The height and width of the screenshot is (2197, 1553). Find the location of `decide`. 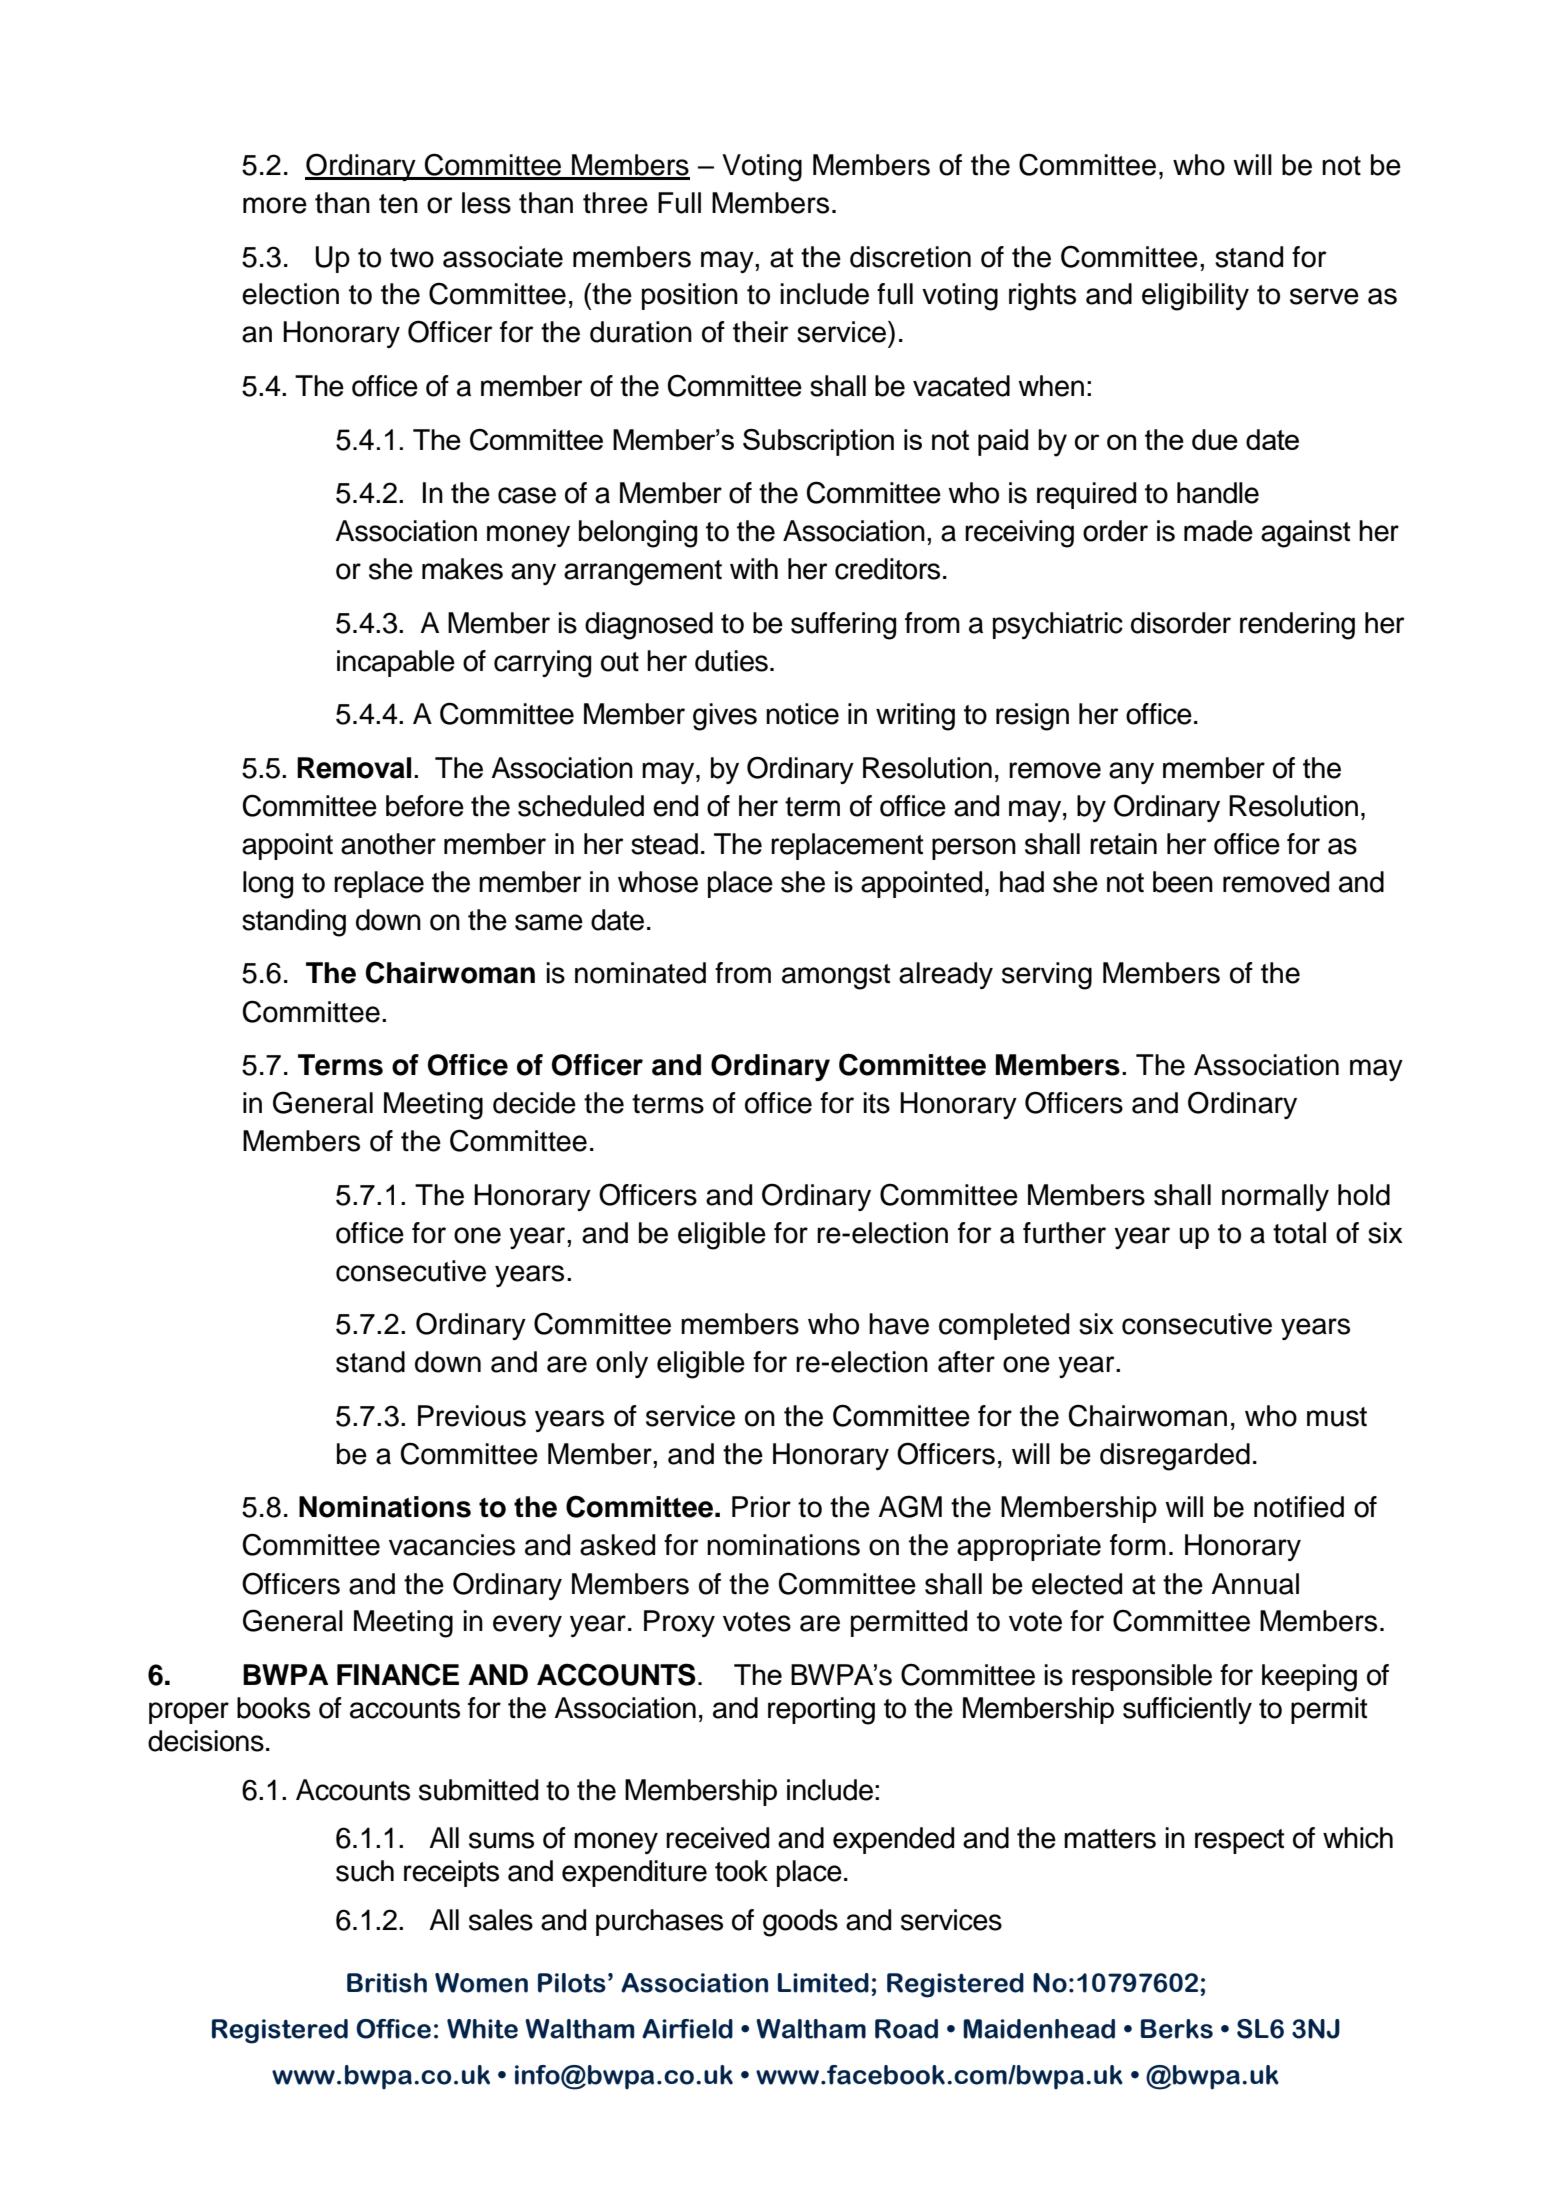

decide is located at coordinates (534, 1103).
